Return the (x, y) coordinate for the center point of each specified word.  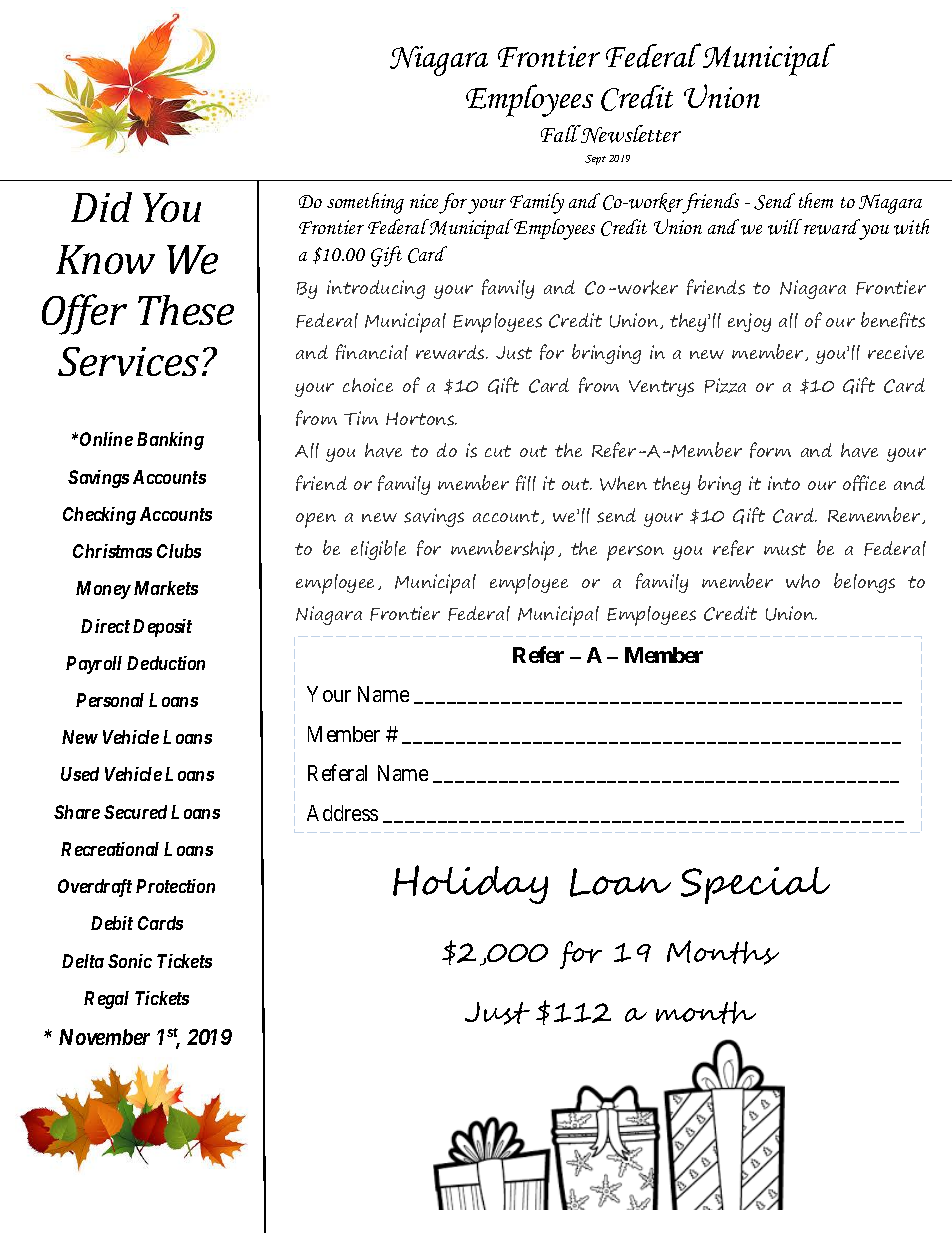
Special (755, 885)
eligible (378, 550)
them (816, 200)
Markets (166, 588)
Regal (106, 1000)
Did (101, 207)
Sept (595, 160)
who (803, 581)
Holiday (470, 884)
